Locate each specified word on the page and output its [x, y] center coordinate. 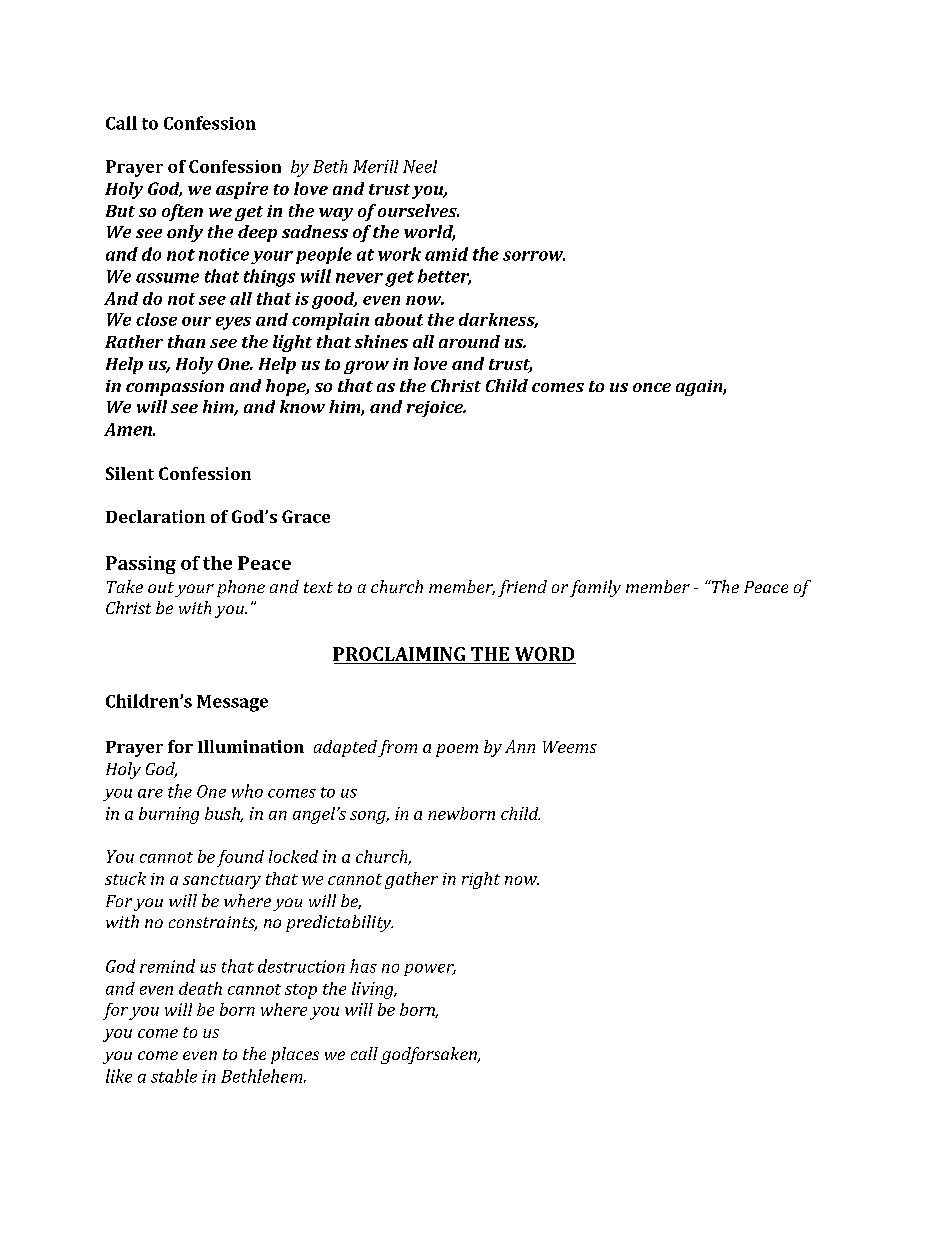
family [595, 588]
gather [411, 880]
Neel [420, 166]
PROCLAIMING [399, 654]
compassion [175, 388]
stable [174, 1076]
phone [241, 588]
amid [446, 254]
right [481, 880]
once [652, 387]
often [182, 212]
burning [169, 815]
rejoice [436, 409]
